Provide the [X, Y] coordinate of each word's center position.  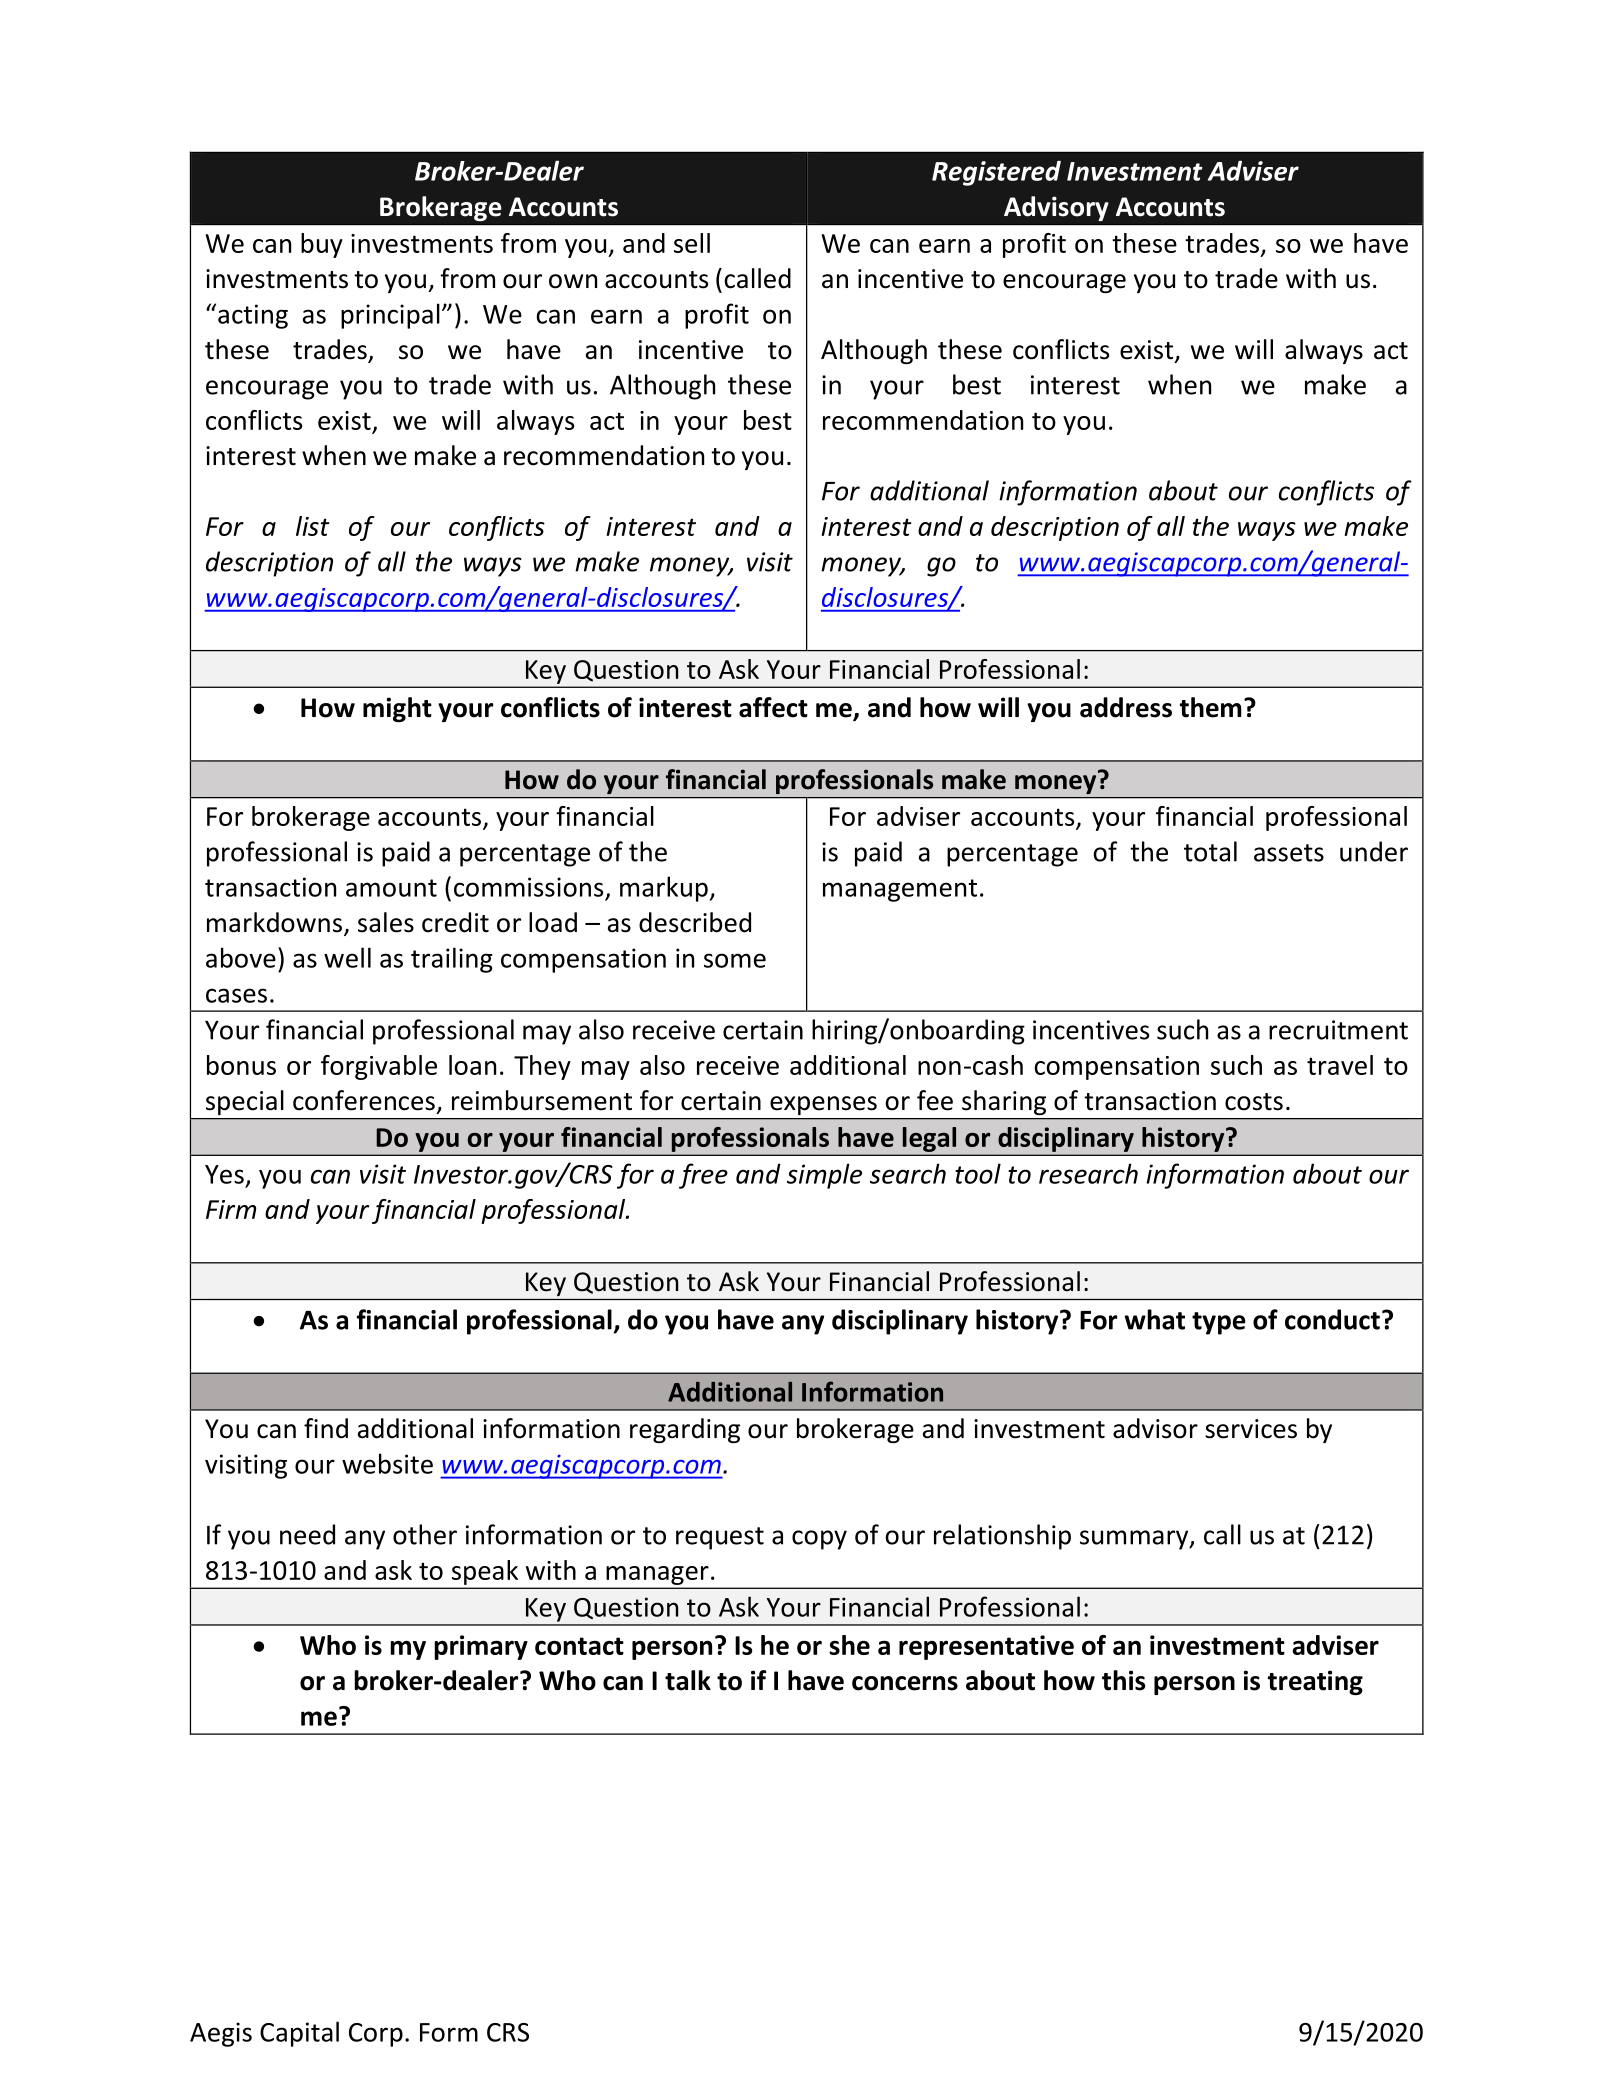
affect [773, 707]
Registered [996, 173]
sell [692, 243]
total [1210, 851]
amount [391, 888]
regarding [685, 1430]
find [326, 1428]
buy [322, 245]
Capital [299, 2034]
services [1251, 1429]
